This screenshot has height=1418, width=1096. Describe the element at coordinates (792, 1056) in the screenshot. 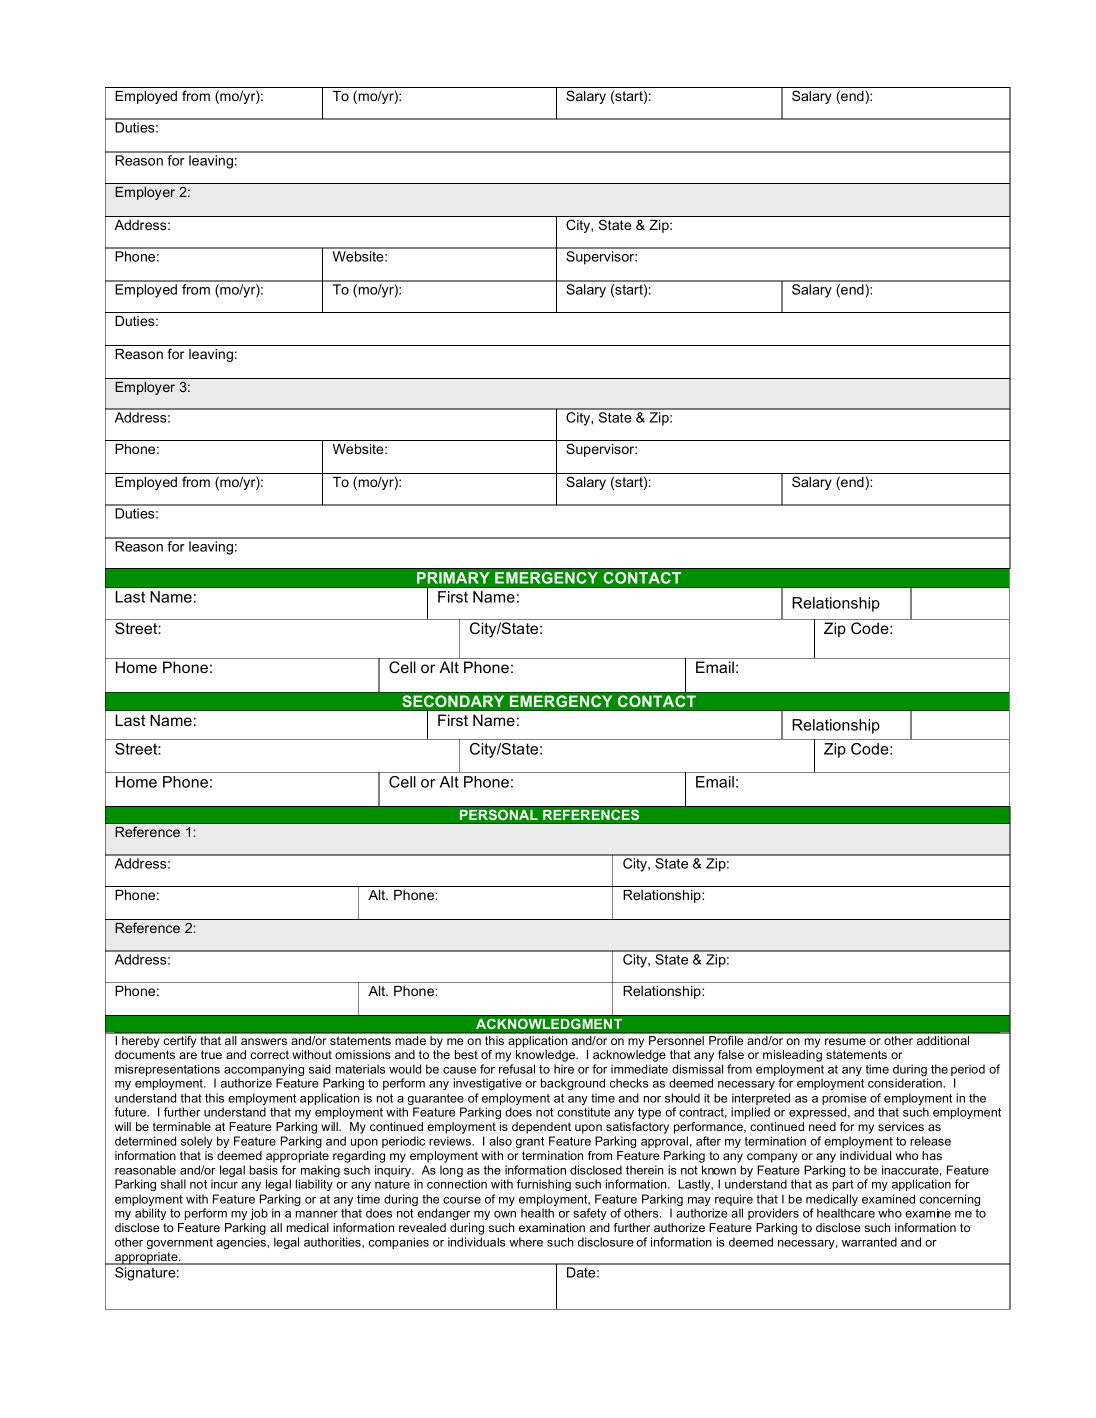

I see `misleading` at that location.
